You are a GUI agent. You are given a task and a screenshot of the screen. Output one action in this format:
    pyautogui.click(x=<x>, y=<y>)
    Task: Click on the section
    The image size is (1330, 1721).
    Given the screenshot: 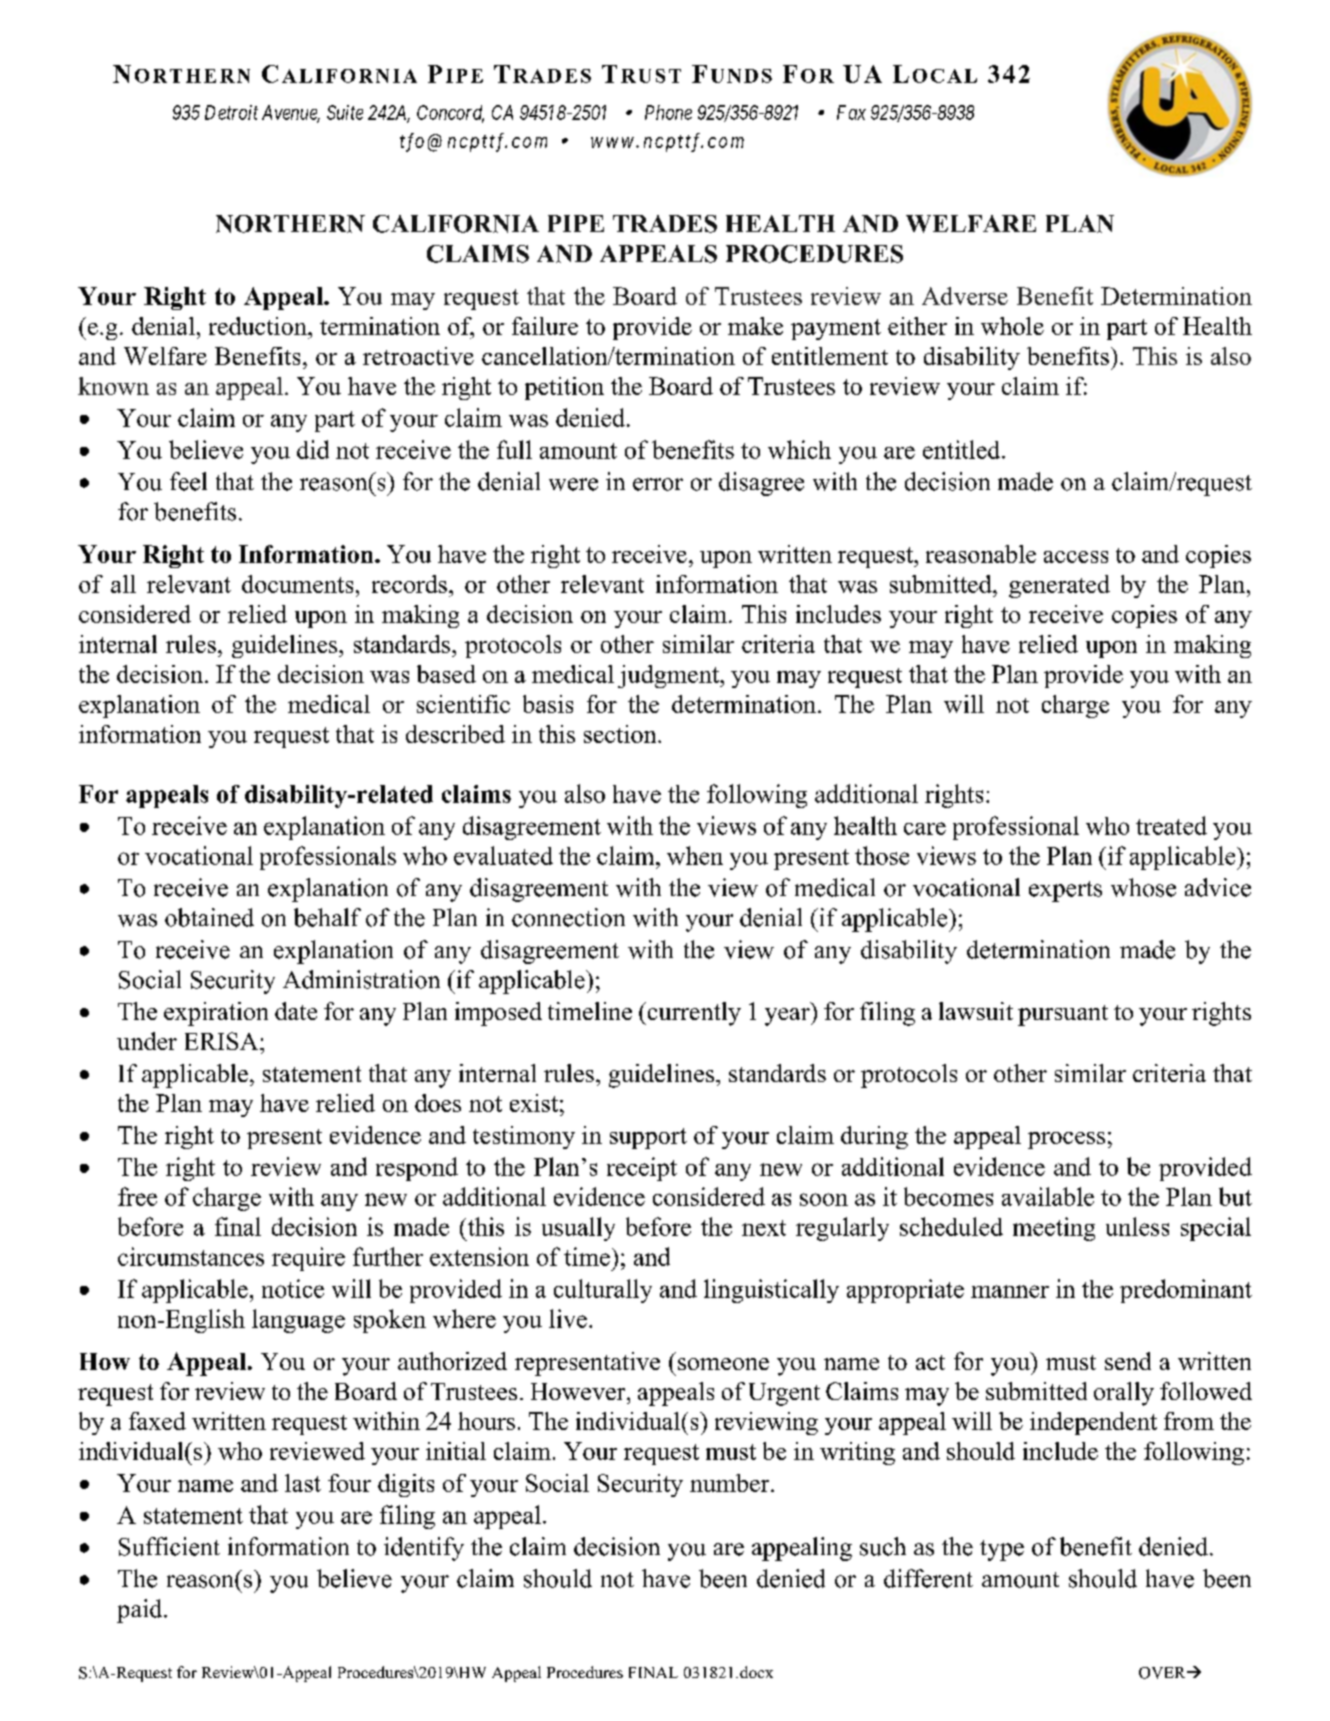 What is the action you would take?
    pyautogui.click(x=621, y=734)
